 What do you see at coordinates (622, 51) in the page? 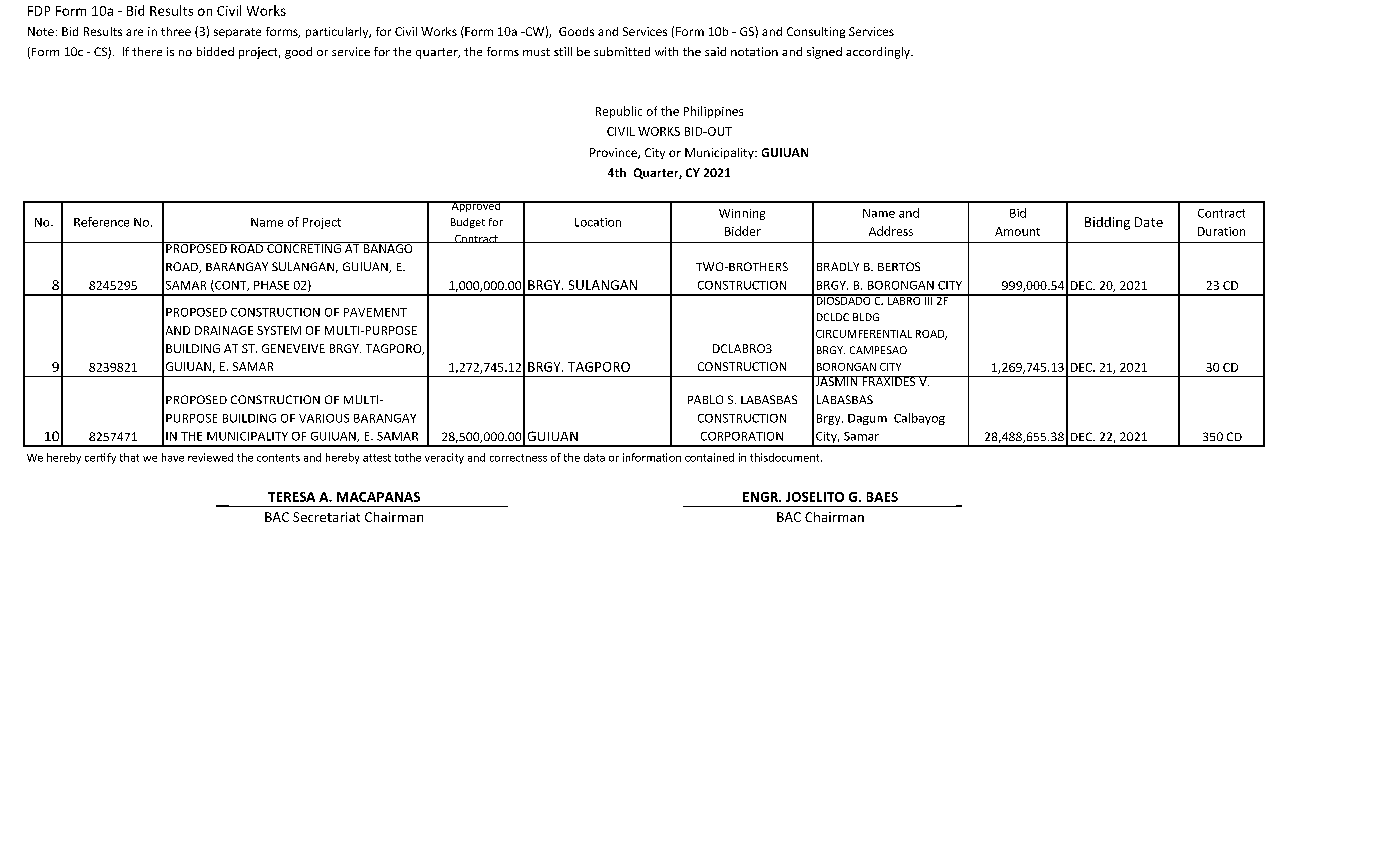
I see `submitted` at bounding box center [622, 51].
